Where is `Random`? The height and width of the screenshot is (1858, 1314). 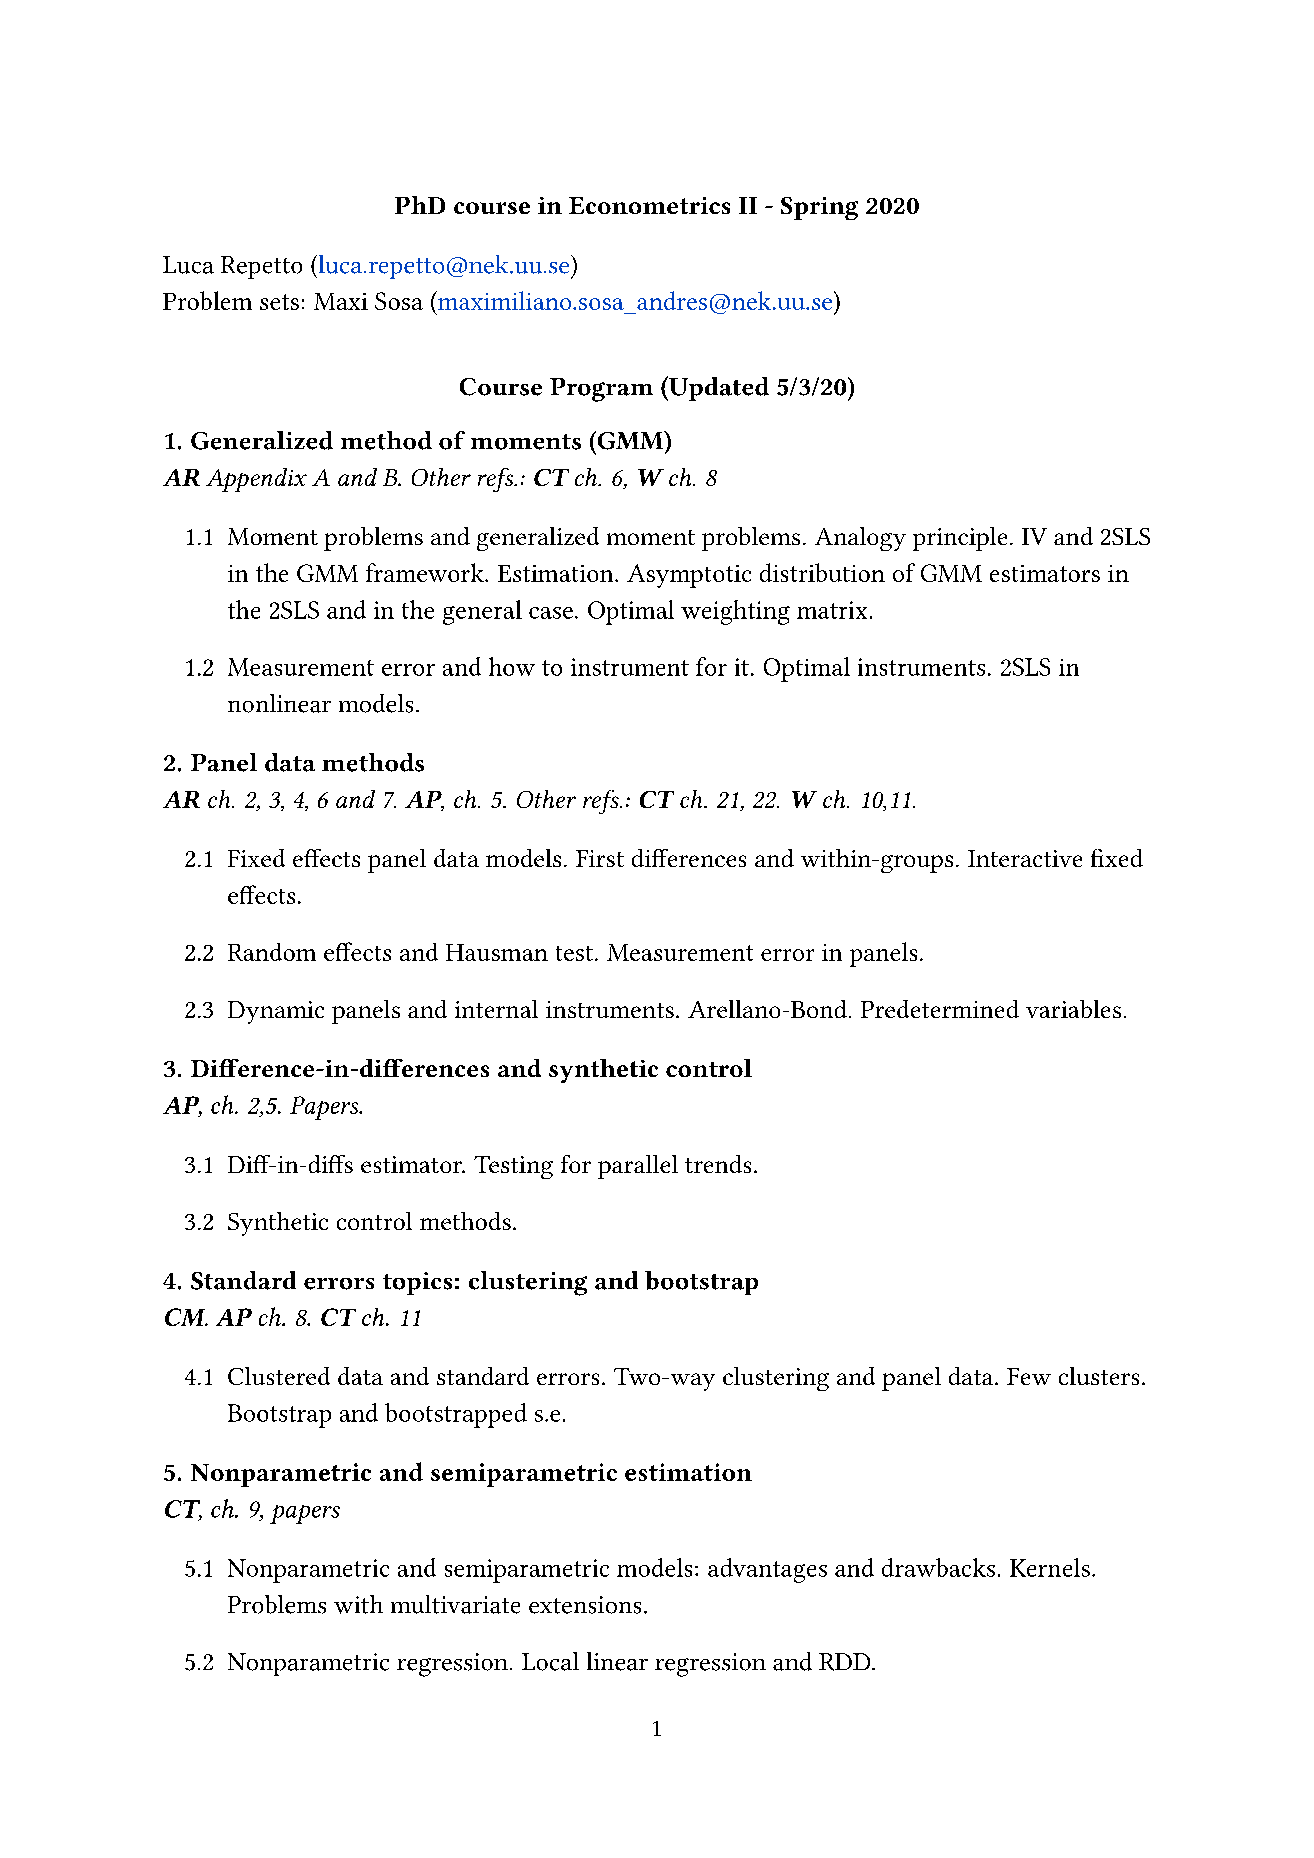 Random is located at coordinates (272, 952).
